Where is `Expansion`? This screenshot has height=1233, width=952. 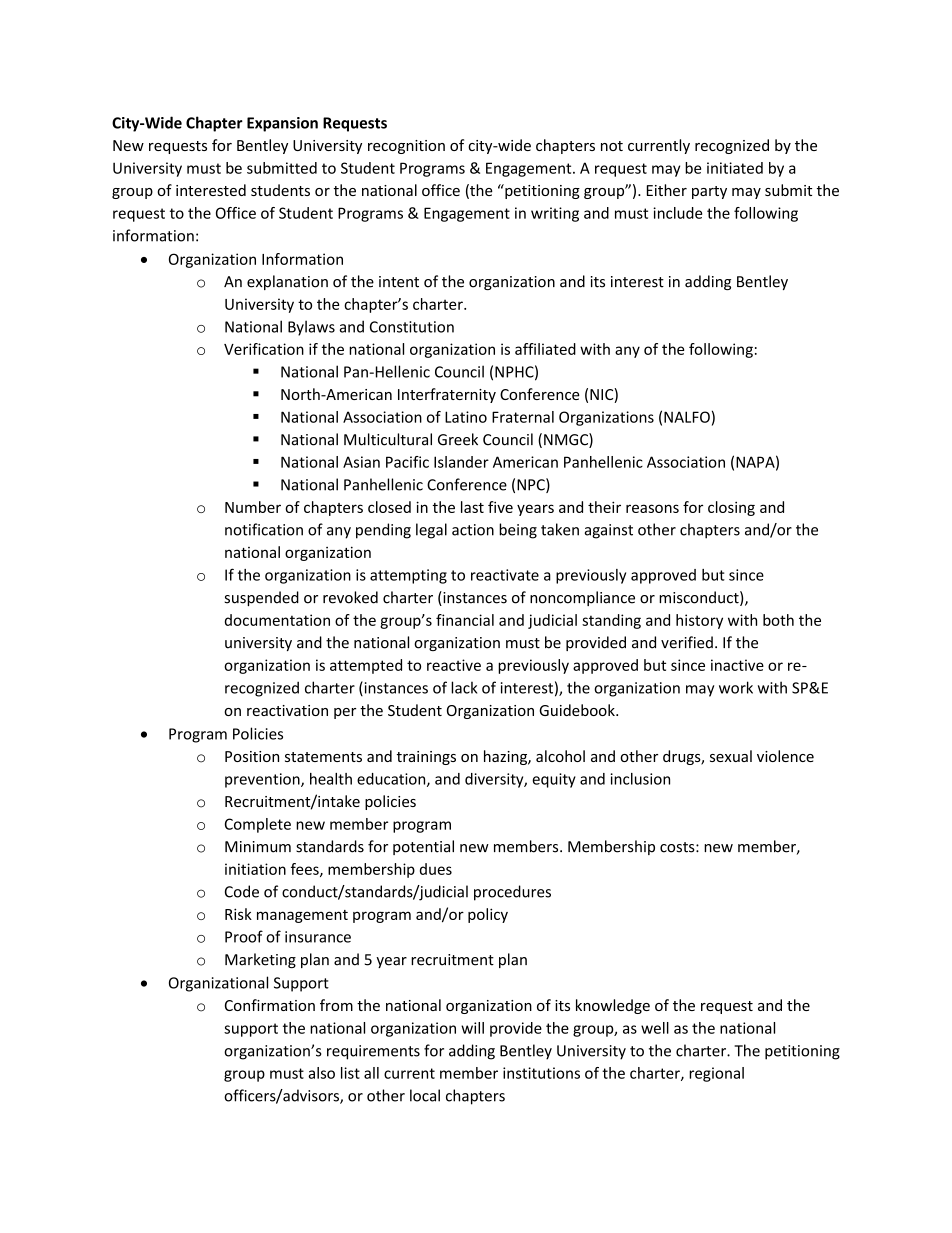
Expansion is located at coordinates (282, 124).
